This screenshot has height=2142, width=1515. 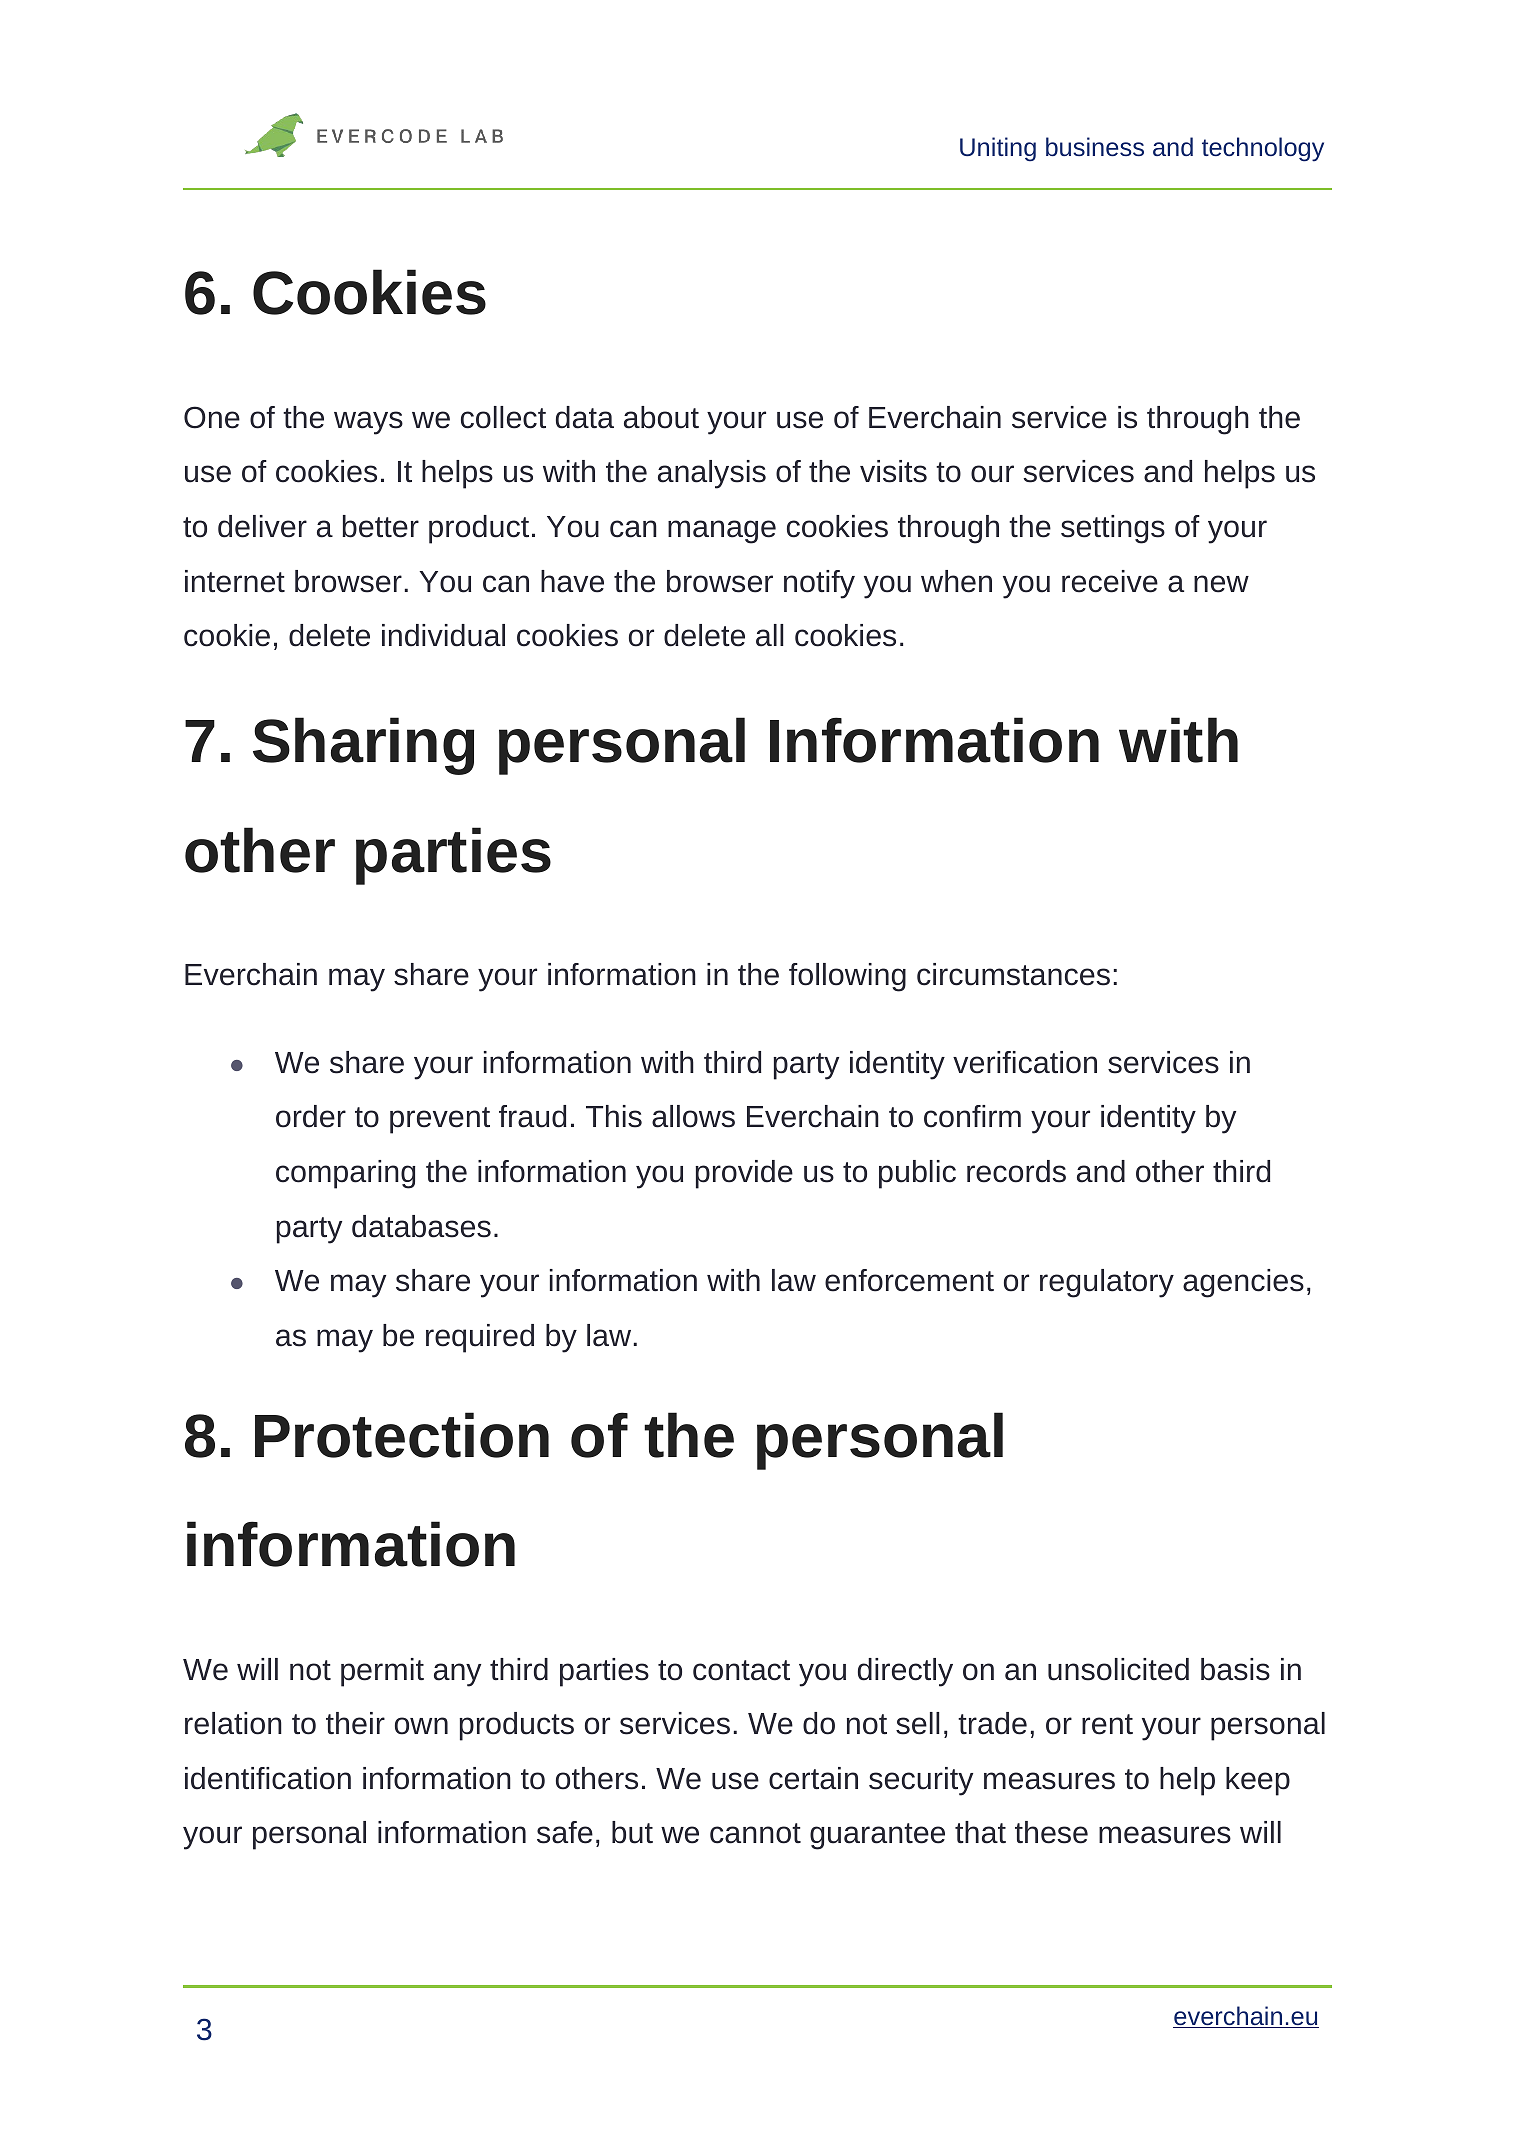 I want to click on Sharing, so click(x=363, y=746).
